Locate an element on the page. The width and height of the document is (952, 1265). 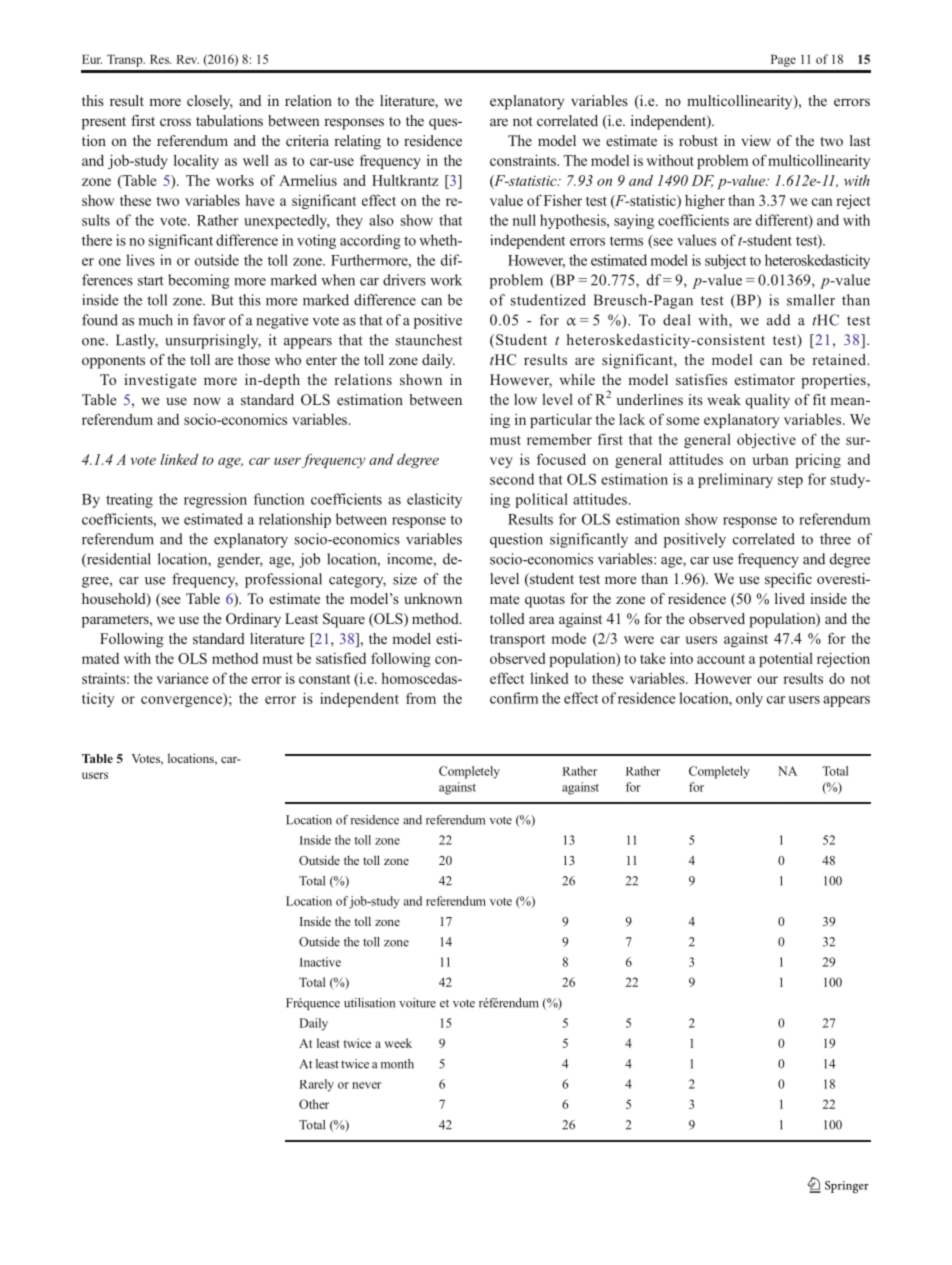
gender is located at coordinates (240, 560).
